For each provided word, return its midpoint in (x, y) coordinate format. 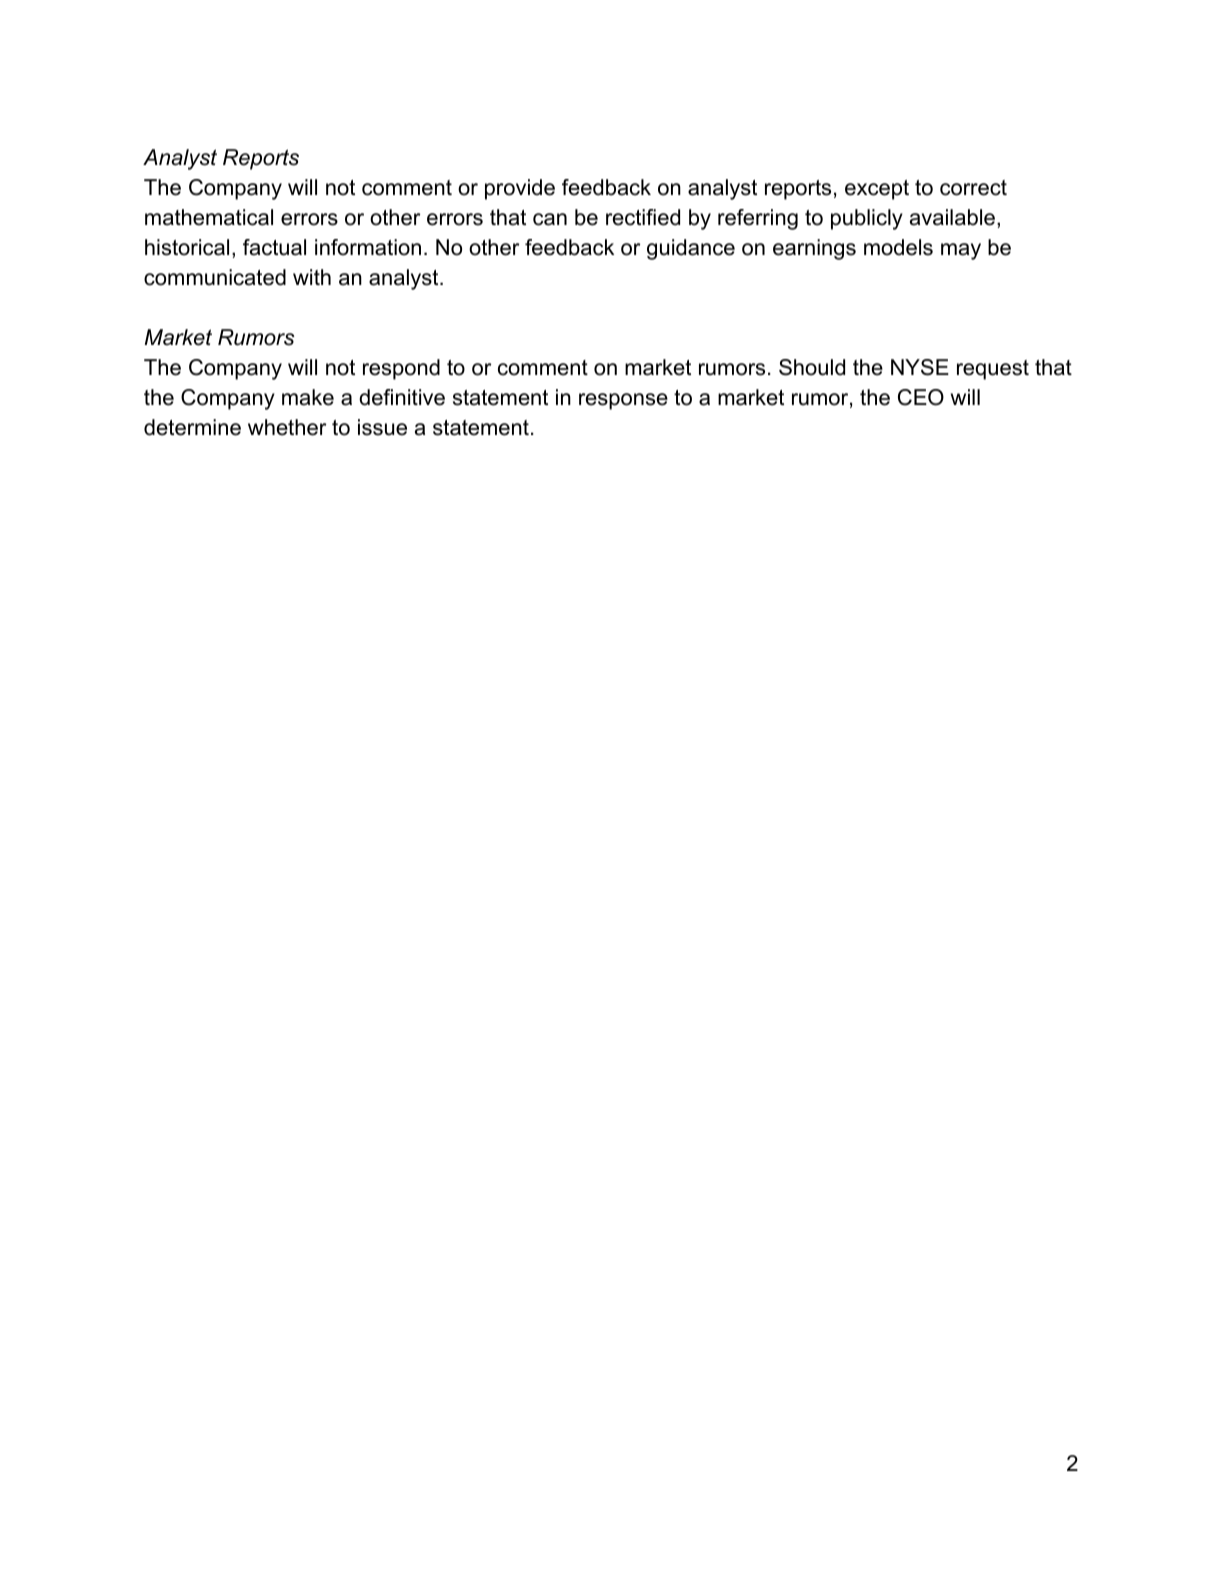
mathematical (209, 217)
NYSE (920, 367)
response (623, 401)
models (898, 247)
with (312, 277)
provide (520, 189)
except (877, 190)
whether (287, 427)
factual (274, 247)
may (961, 251)
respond (401, 369)
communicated (215, 277)
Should (812, 367)
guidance (691, 249)
